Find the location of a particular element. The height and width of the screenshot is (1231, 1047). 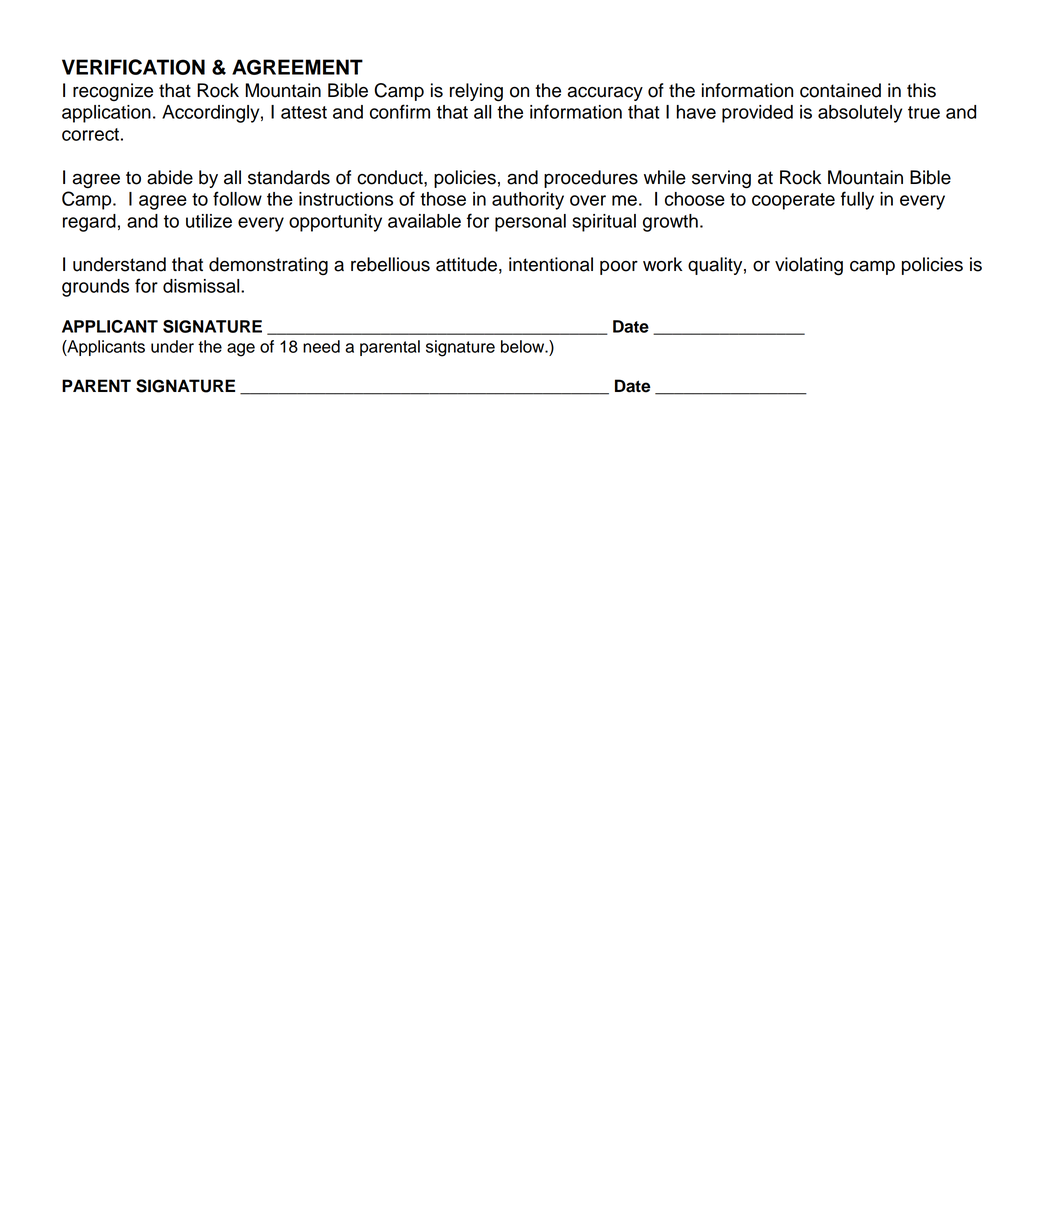

attitude is located at coordinates (466, 264).
